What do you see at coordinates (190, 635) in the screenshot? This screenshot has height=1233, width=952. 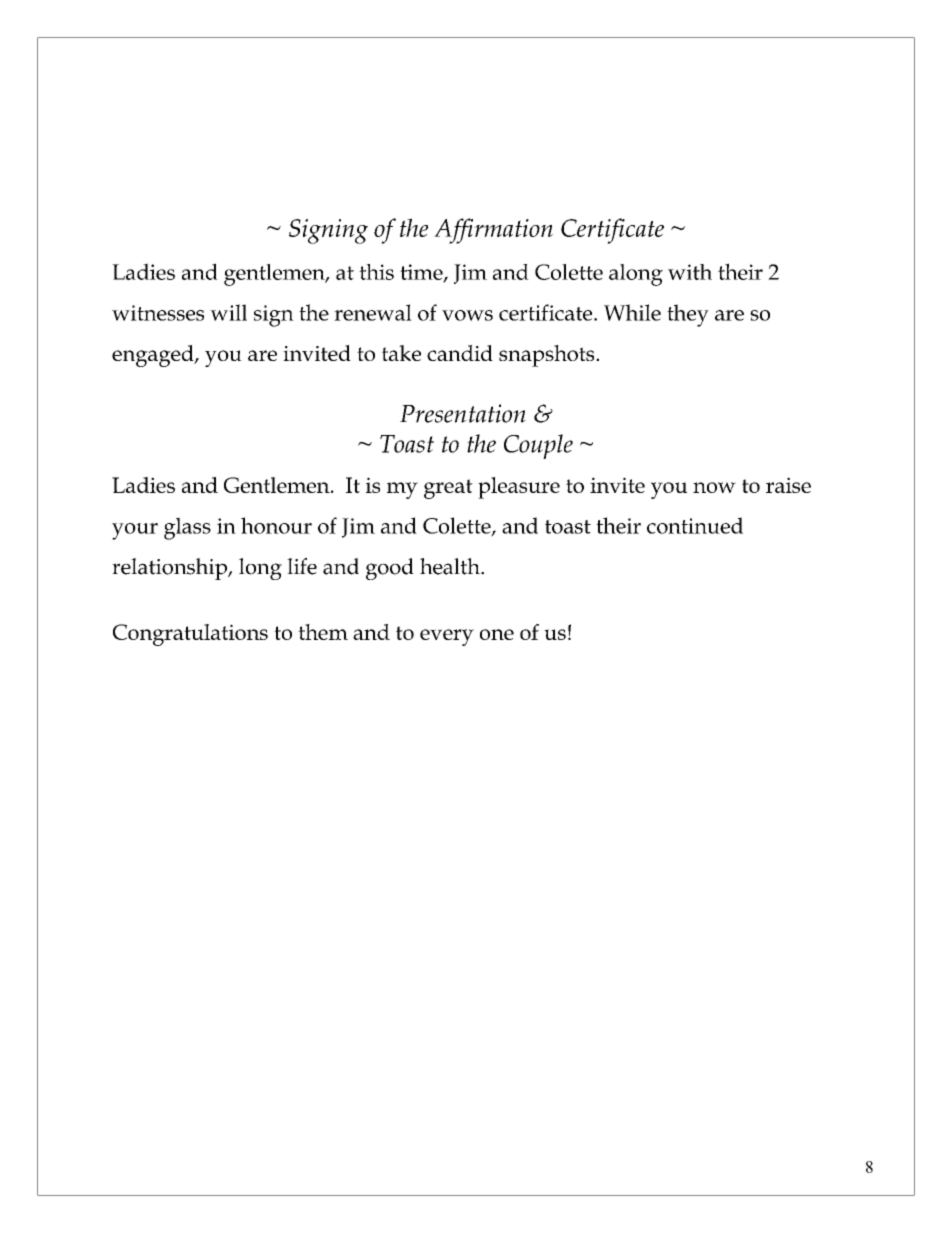 I see `Congratulations` at bounding box center [190, 635].
